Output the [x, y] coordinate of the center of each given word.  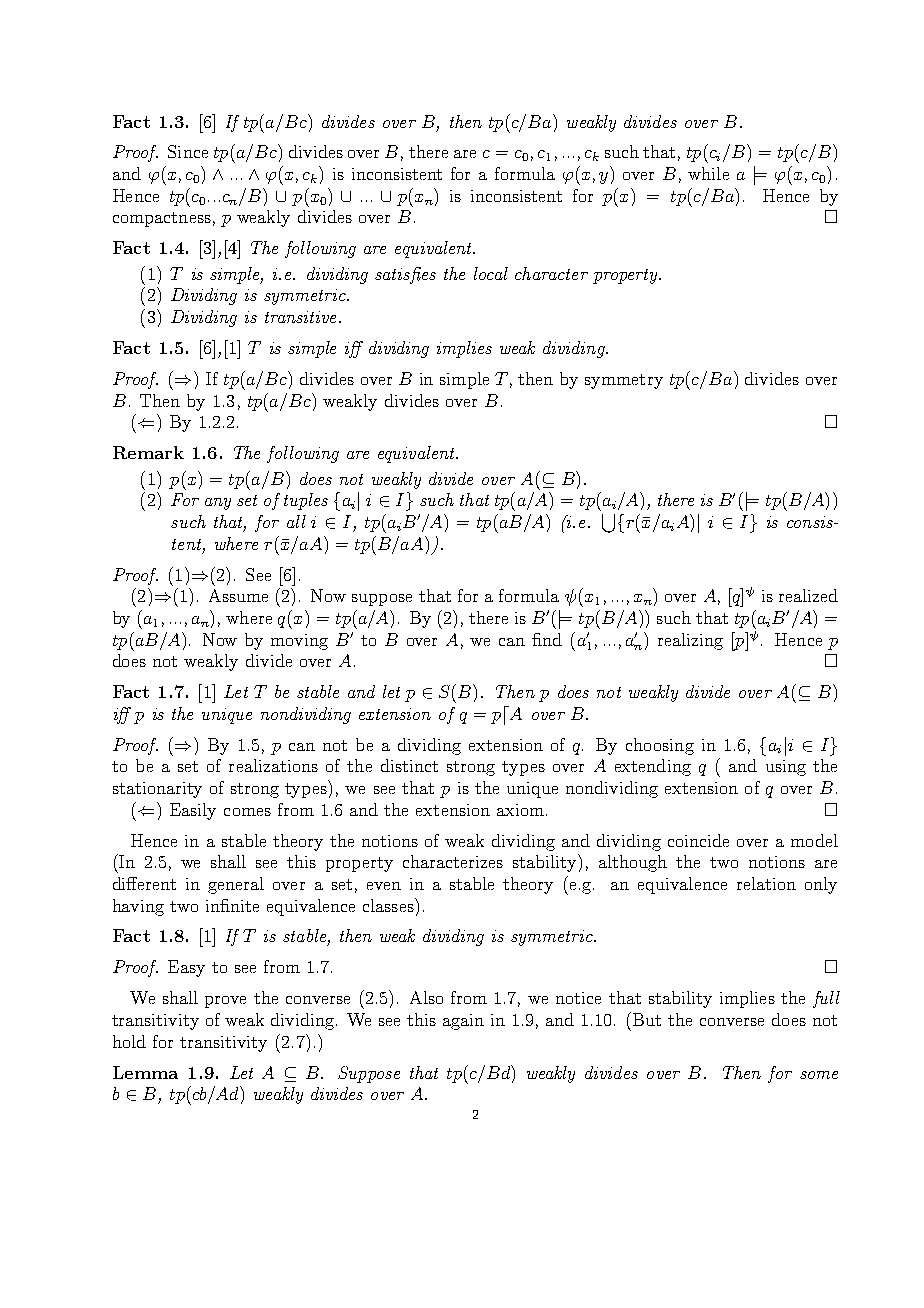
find [547, 639]
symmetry [624, 381]
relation [766, 883]
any [218, 504]
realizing [690, 641]
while [708, 173]
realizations [273, 765]
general [236, 885]
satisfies [405, 275]
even [384, 886]
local [491, 273]
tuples [306, 501]
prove [225, 1002]
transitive [300, 317]
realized [808, 595]
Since [188, 151]
